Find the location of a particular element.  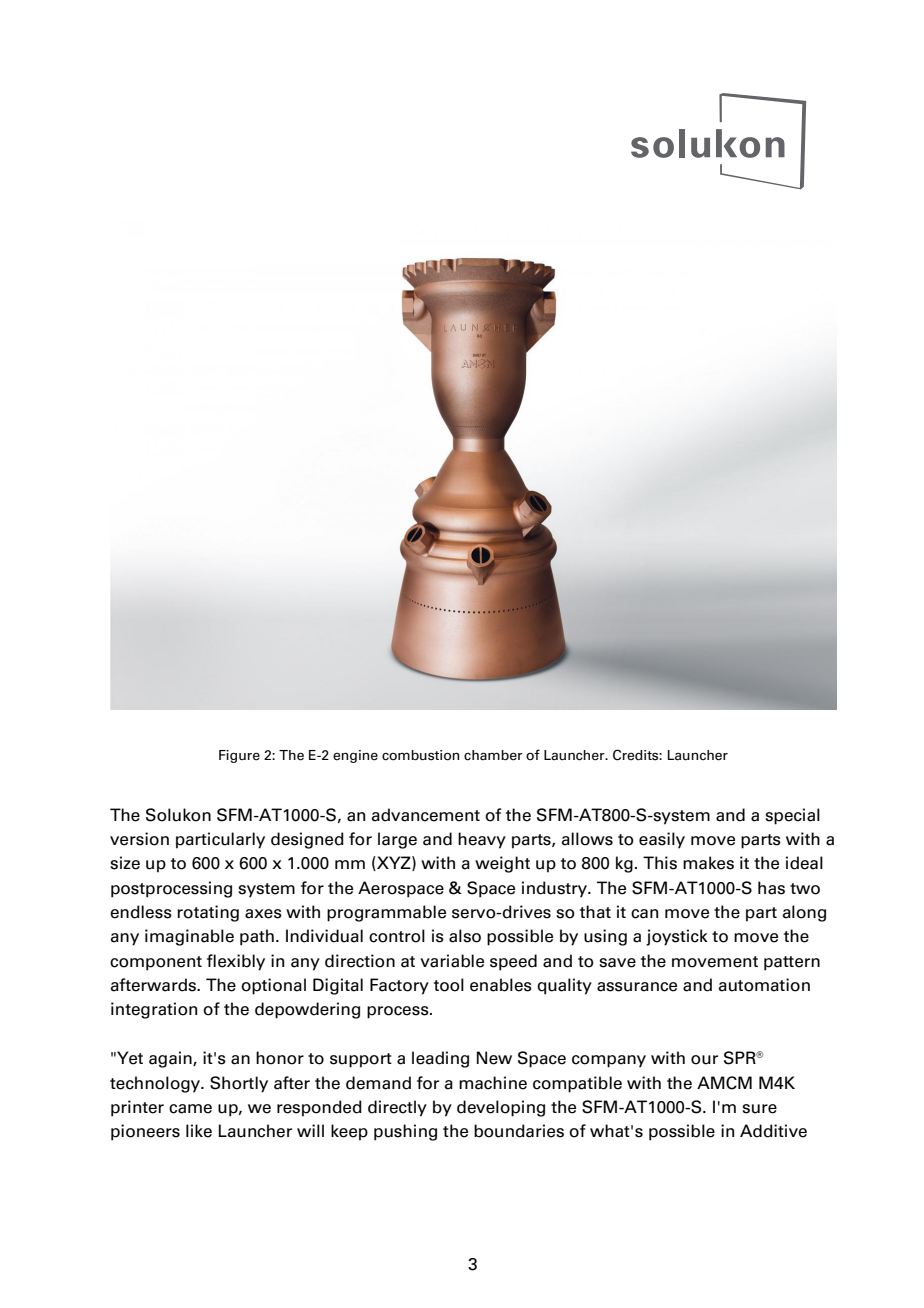

special is located at coordinates (792, 816).
